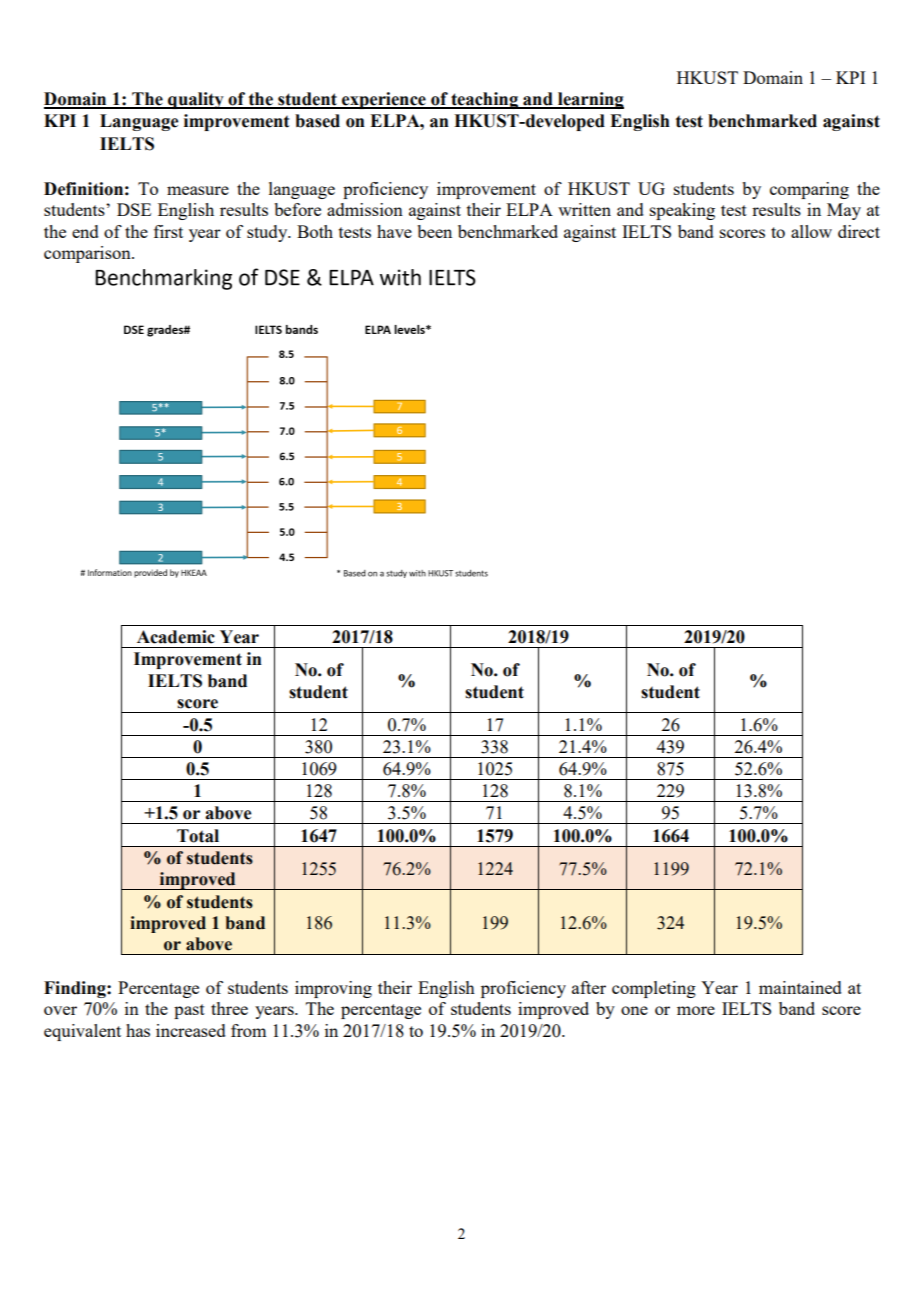 This document has width=924, height=1308. Describe the element at coordinates (196, 100) in the document. I see `quality` at that location.
